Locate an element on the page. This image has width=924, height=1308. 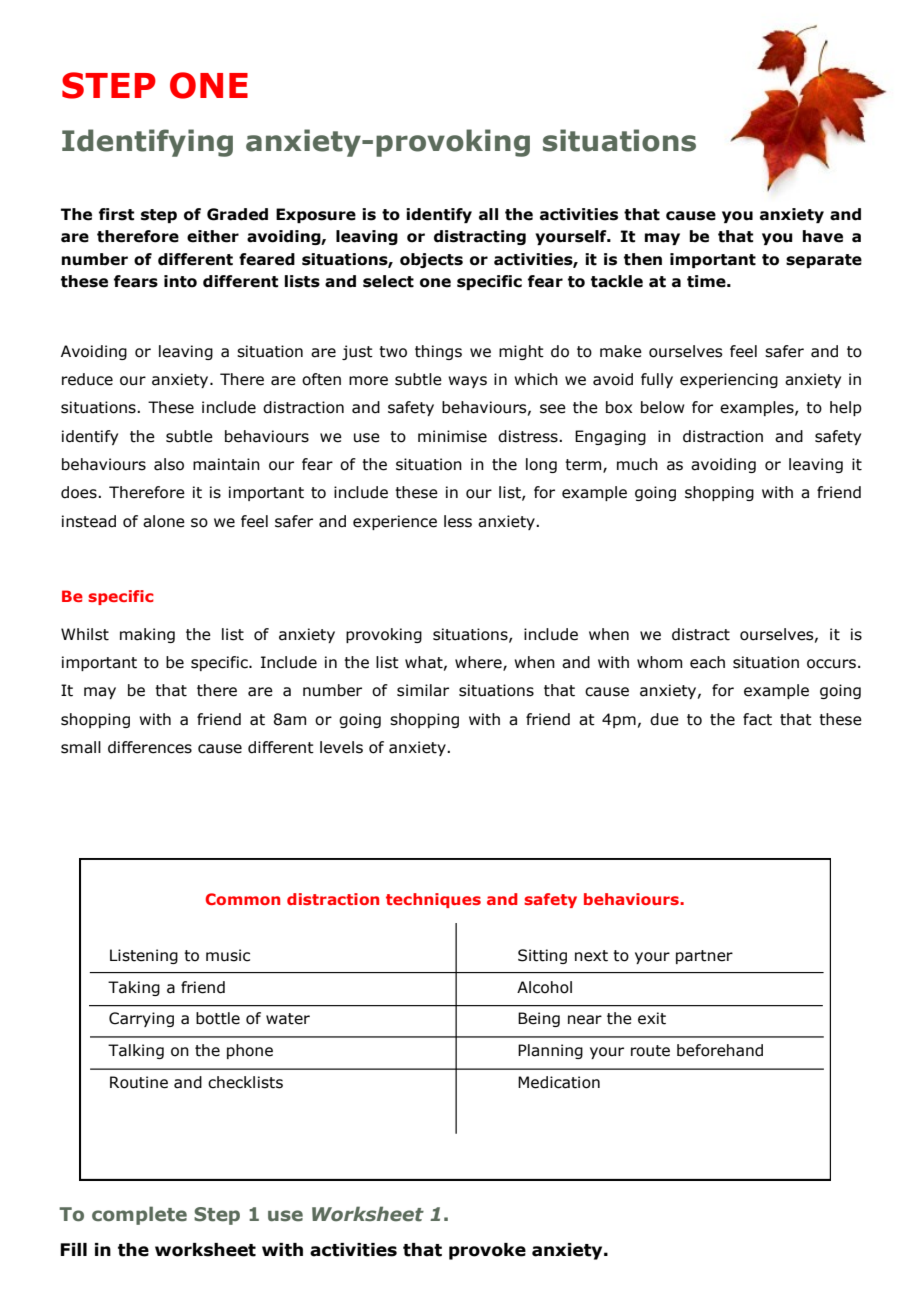
techniques is located at coordinates (433, 900).
